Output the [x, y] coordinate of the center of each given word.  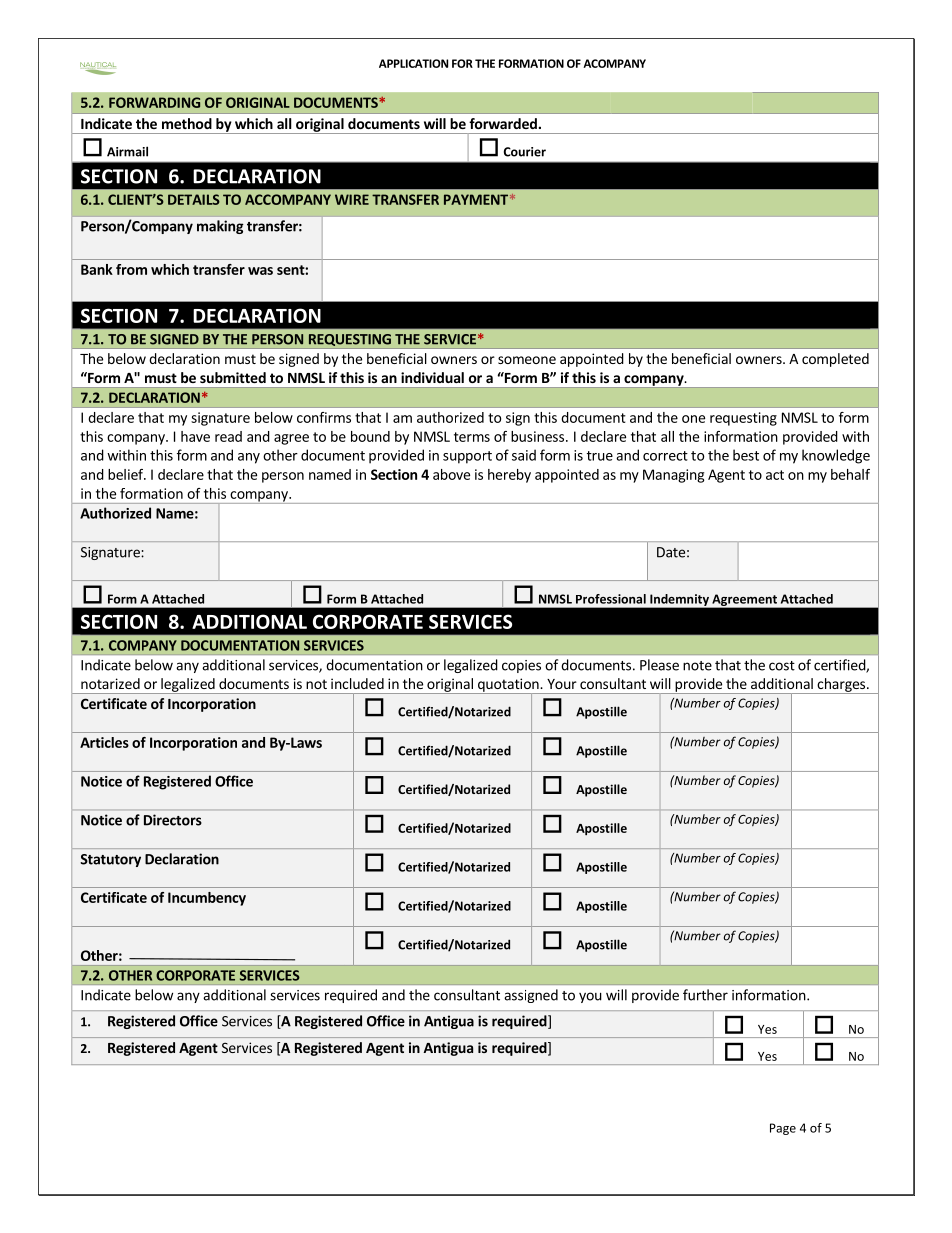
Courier [525, 152]
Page [783, 1129]
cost [782, 666]
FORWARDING [154, 102]
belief [126, 474]
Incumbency [207, 899]
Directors [173, 820]
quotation [508, 686]
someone [527, 360]
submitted [233, 377]
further [705, 995]
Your [562, 684]
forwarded [504, 123]
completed [835, 360]
